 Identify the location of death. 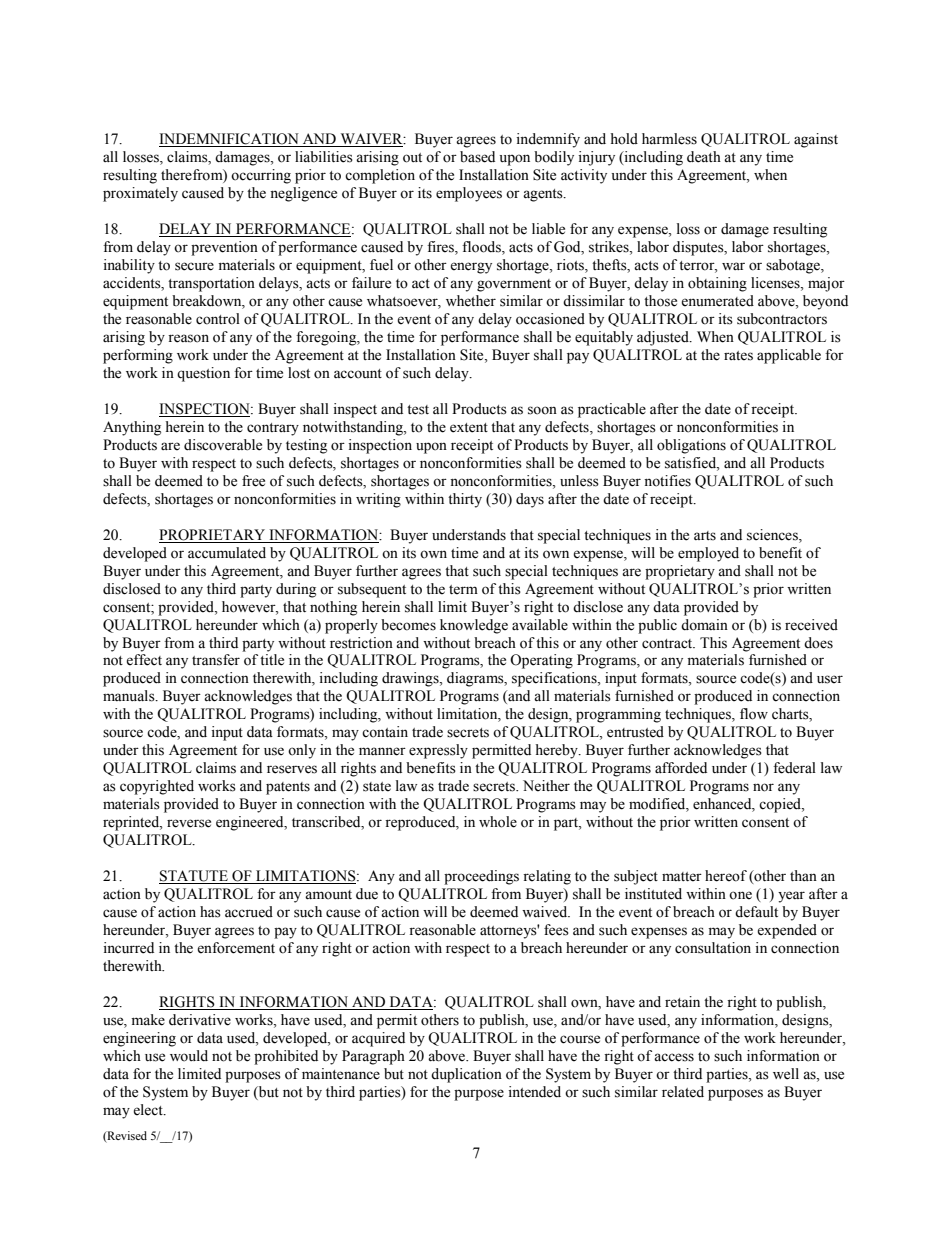
(704, 157).
